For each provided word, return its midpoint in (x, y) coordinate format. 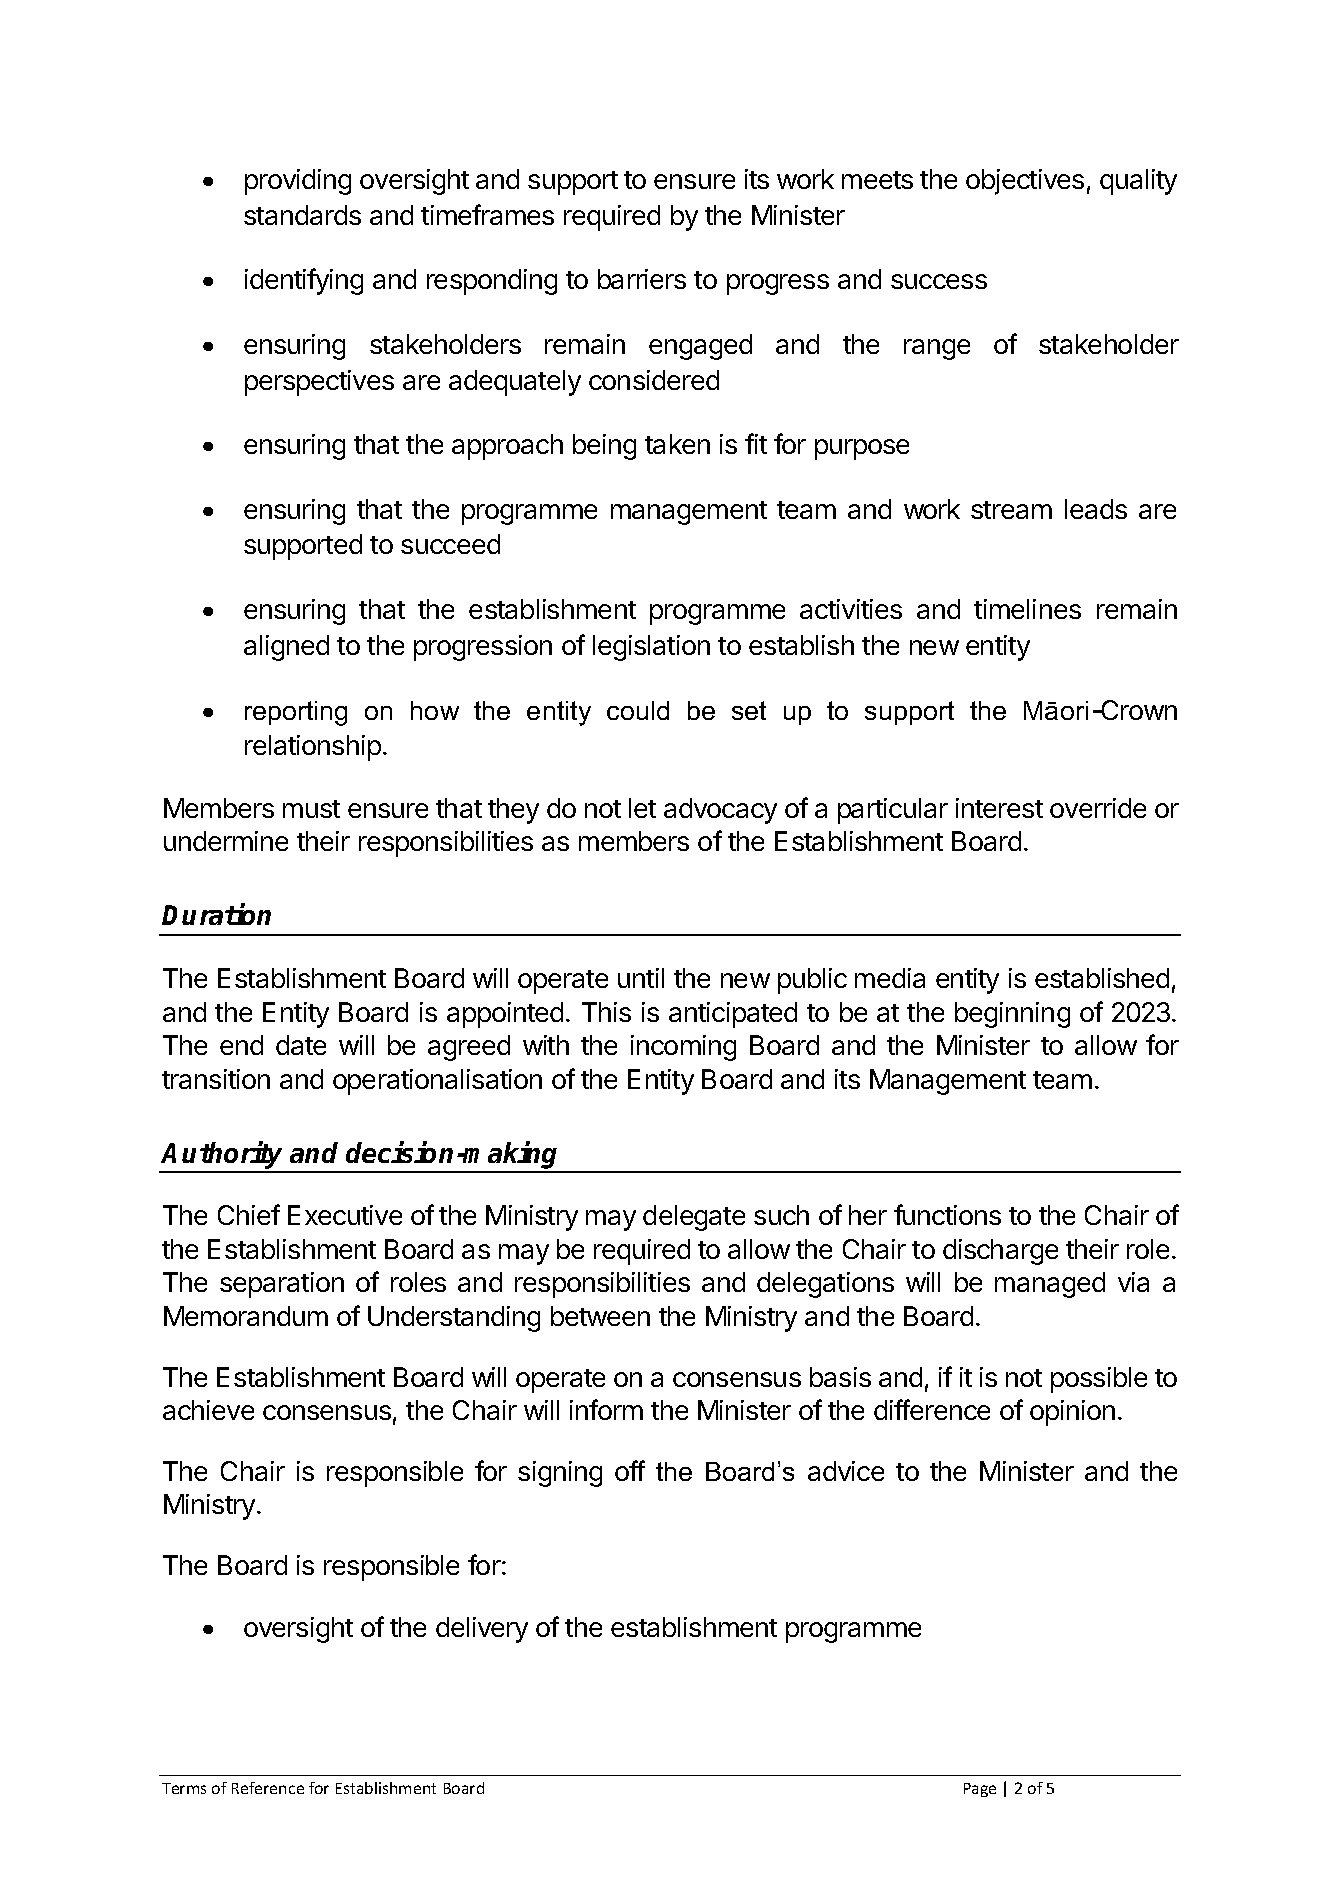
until (641, 978)
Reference (268, 1788)
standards (302, 215)
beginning (1012, 1015)
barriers (642, 279)
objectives (1025, 182)
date (301, 1045)
